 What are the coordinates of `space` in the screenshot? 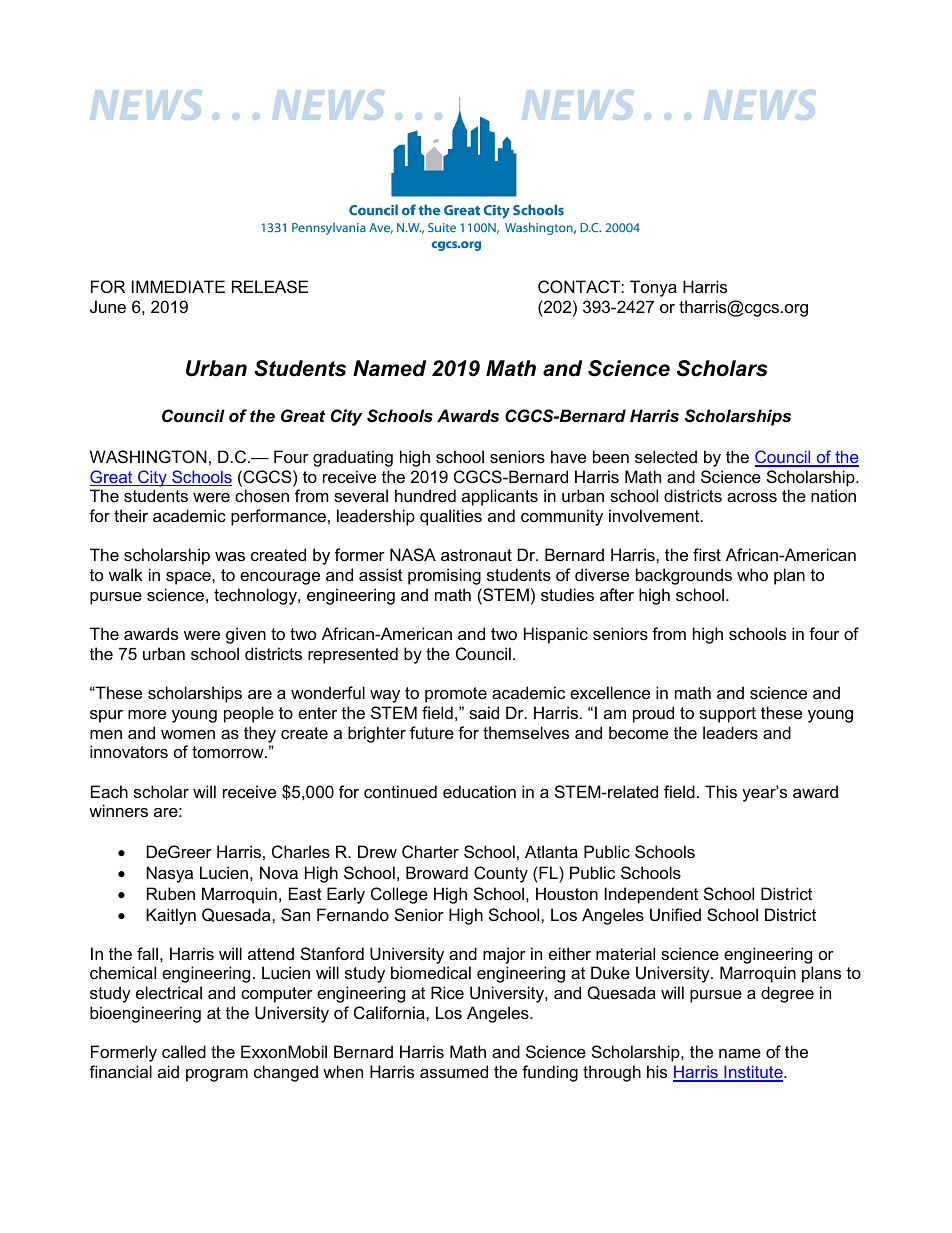 It's located at (189, 578).
